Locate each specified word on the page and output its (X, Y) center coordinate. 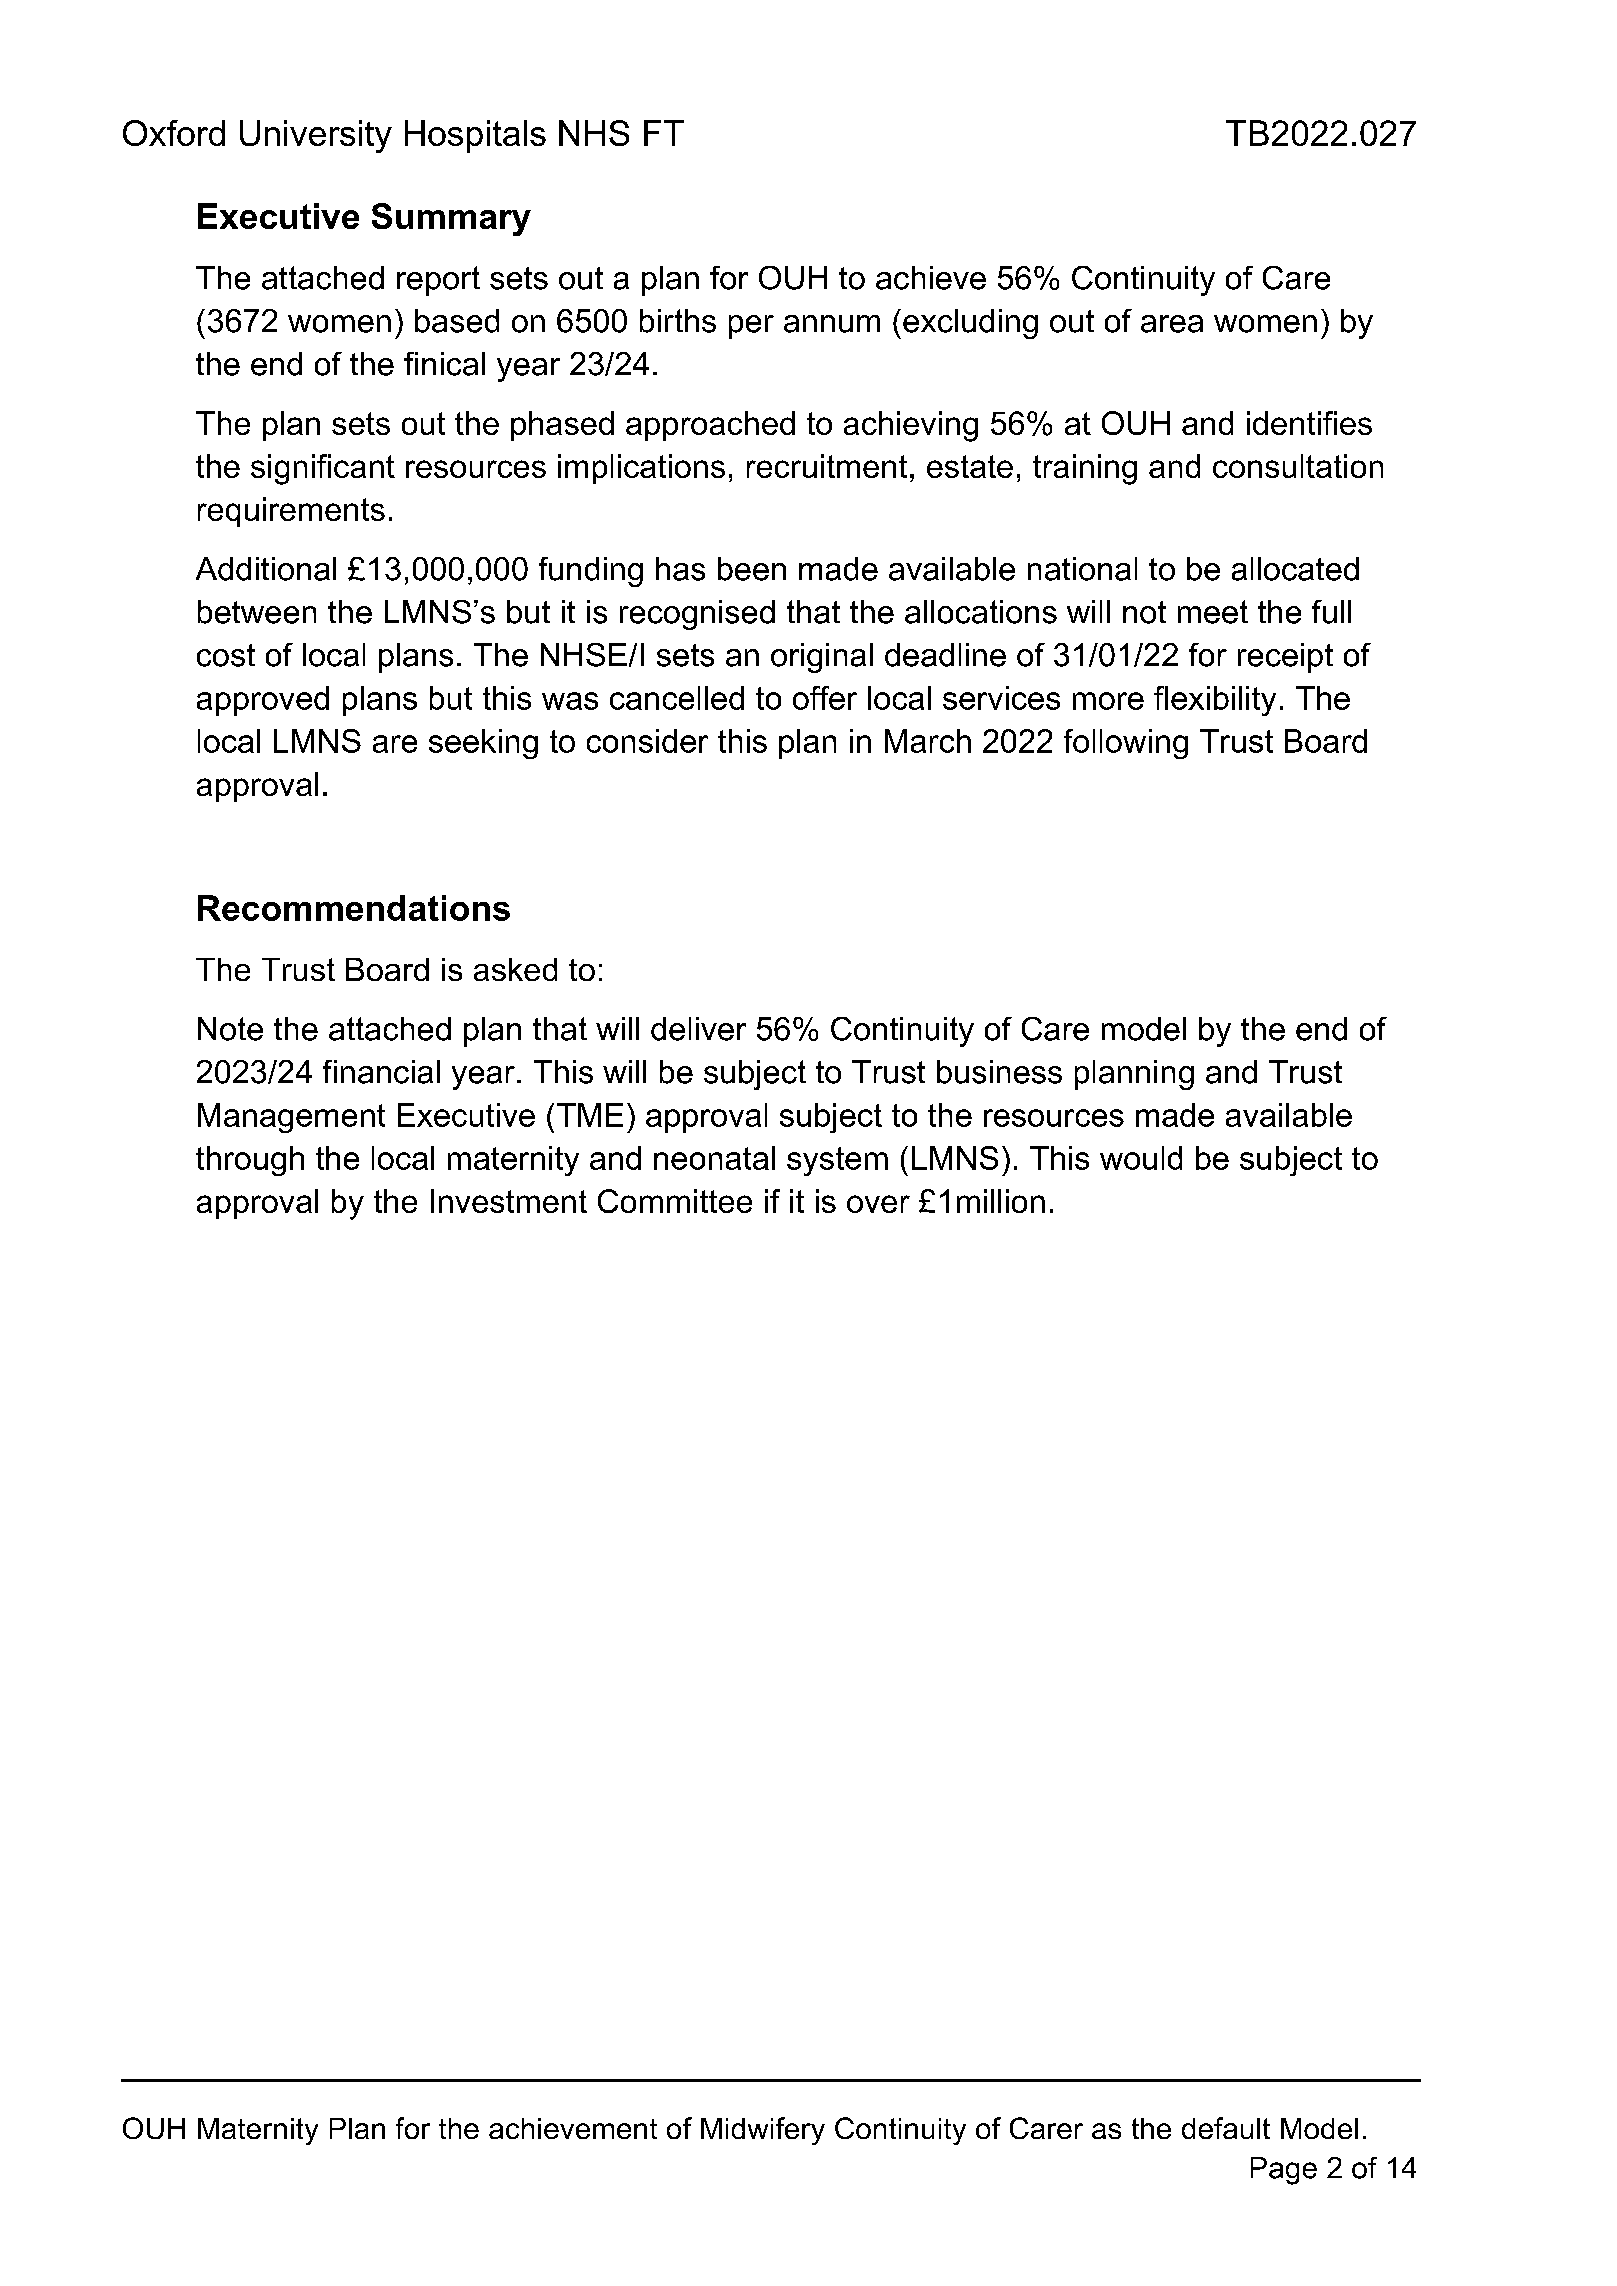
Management (291, 1118)
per (751, 327)
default (1226, 2128)
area (1172, 324)
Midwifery (763, 2131)
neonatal (714, 1158)
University (316, 136)
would (1141, 1158)
